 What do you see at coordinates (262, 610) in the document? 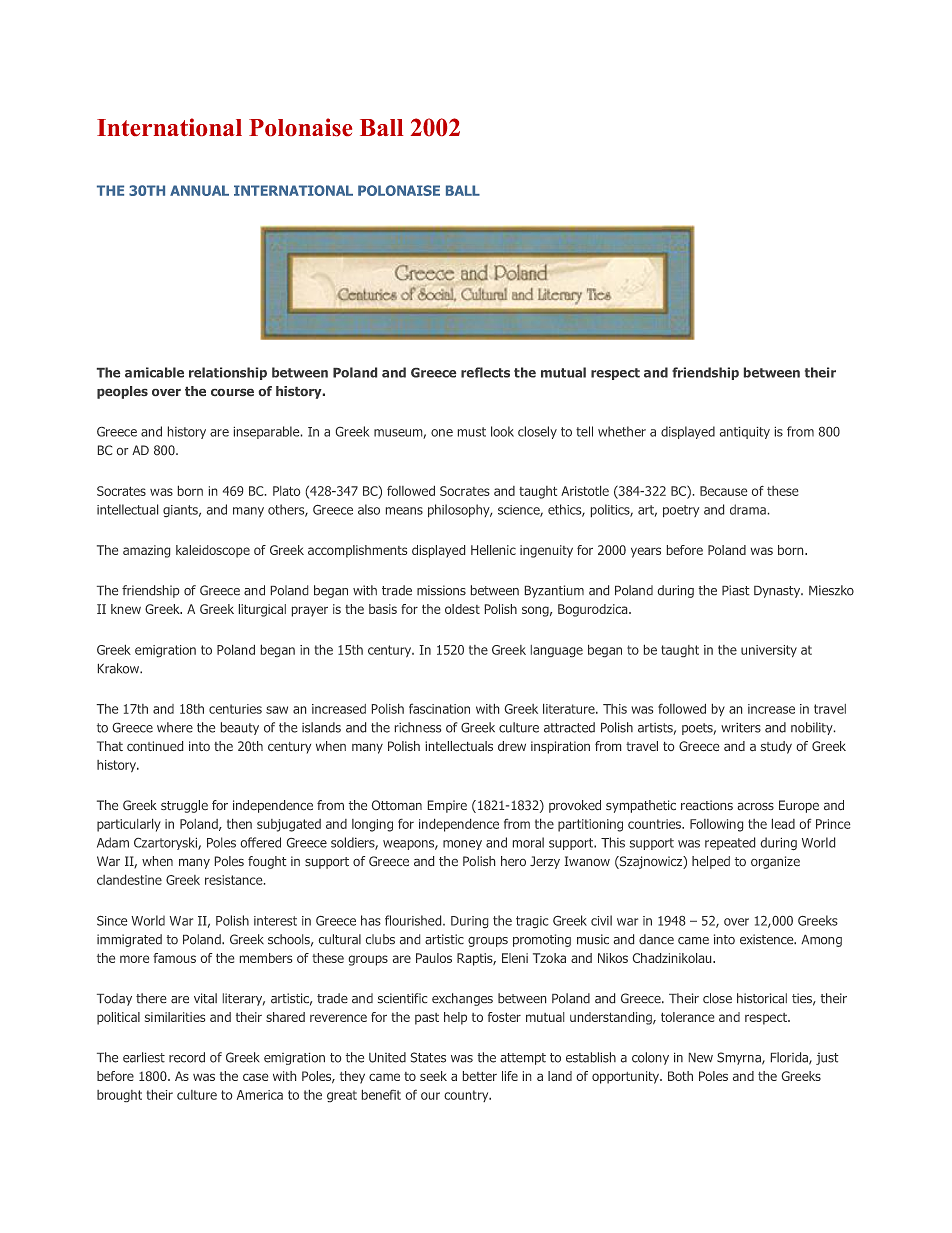
I see `liturgical` at bounding box center [262, 610].
